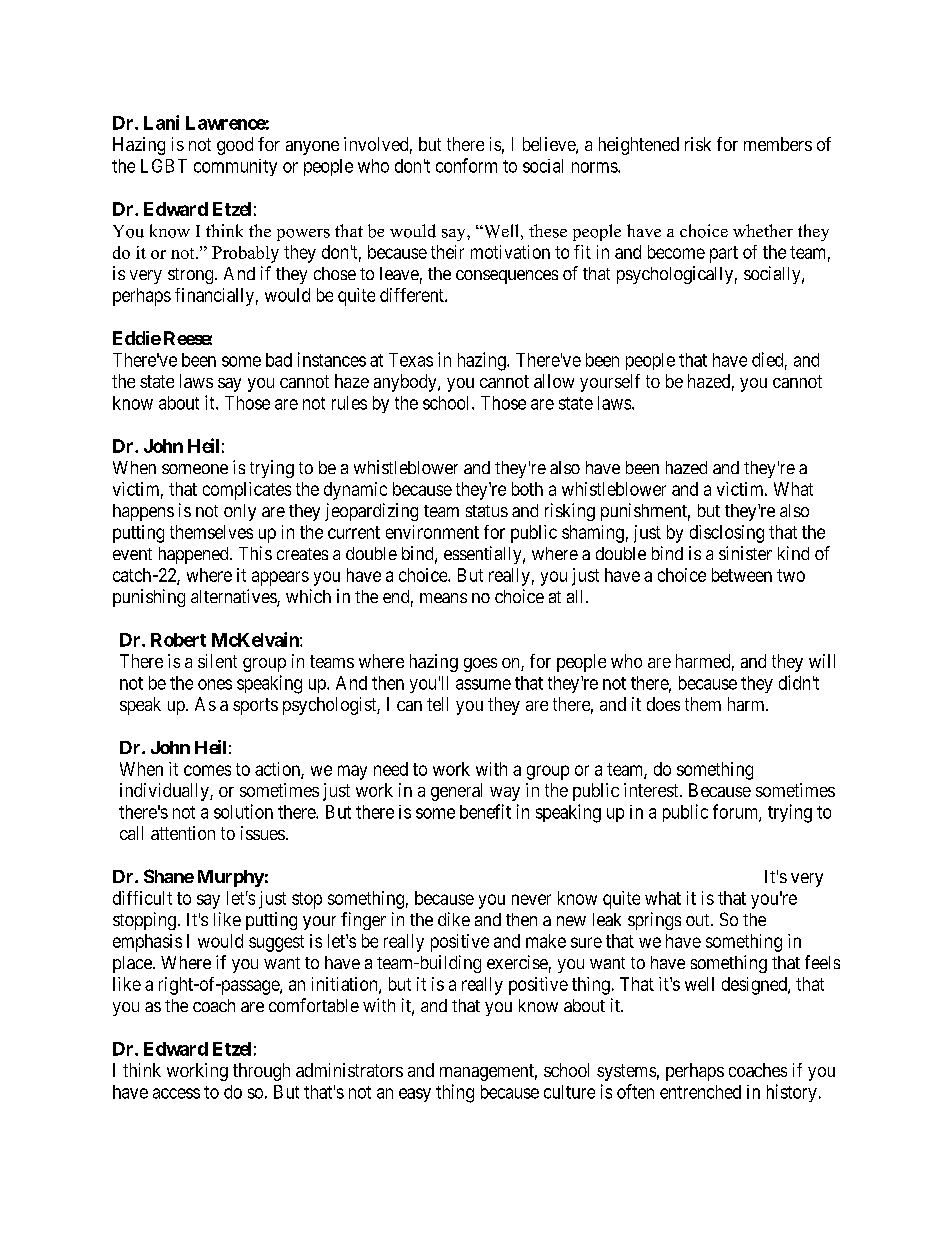 This document has height=1233, width=952. What do you see at coordinates (778, 144) in the document?
I see `members` at bounding box center [778, 144].
